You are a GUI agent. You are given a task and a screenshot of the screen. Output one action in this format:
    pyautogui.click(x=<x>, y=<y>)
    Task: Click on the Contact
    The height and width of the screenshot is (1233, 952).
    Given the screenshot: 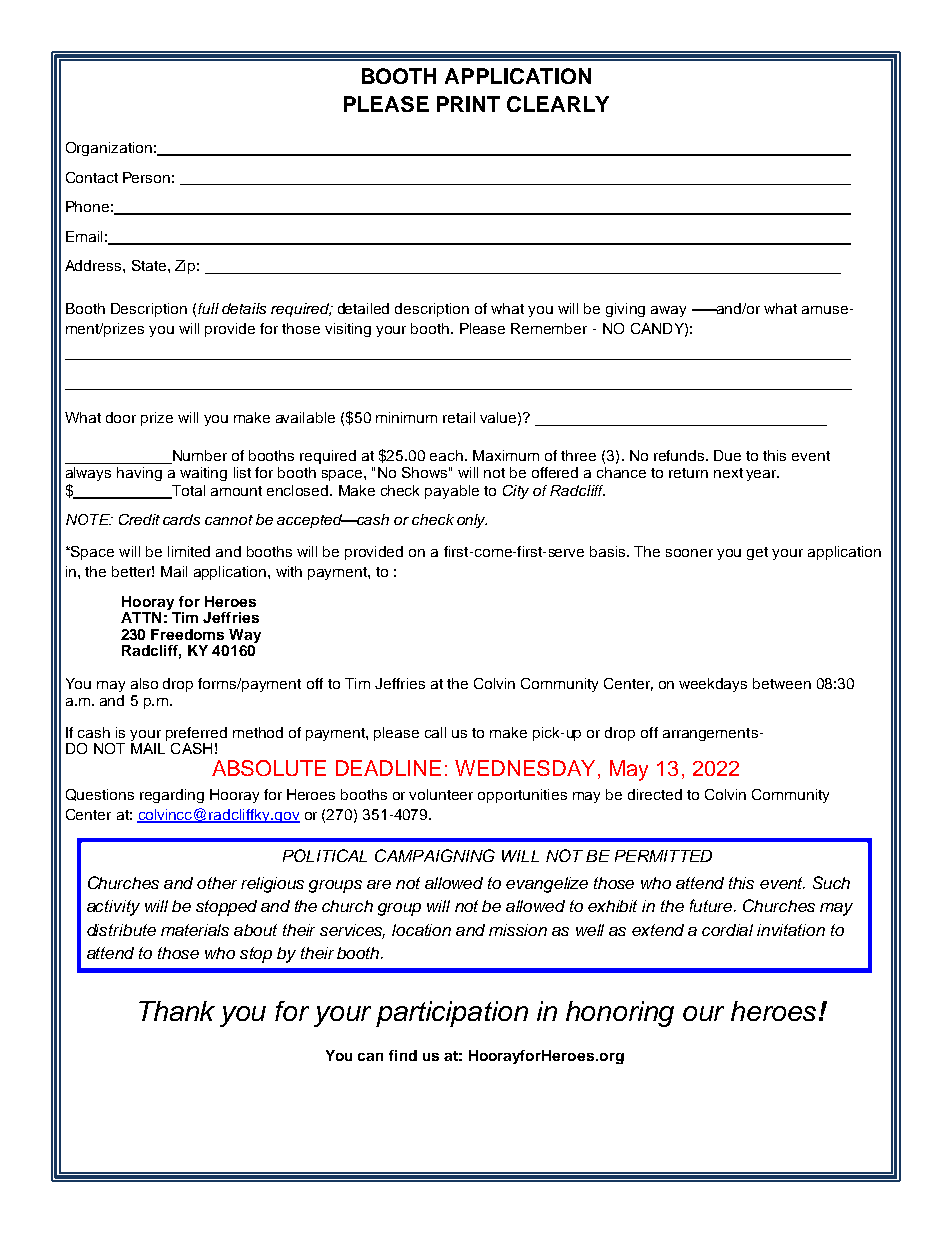 What is the action you would take?
    pyautogui.click(x=92, y=177)
